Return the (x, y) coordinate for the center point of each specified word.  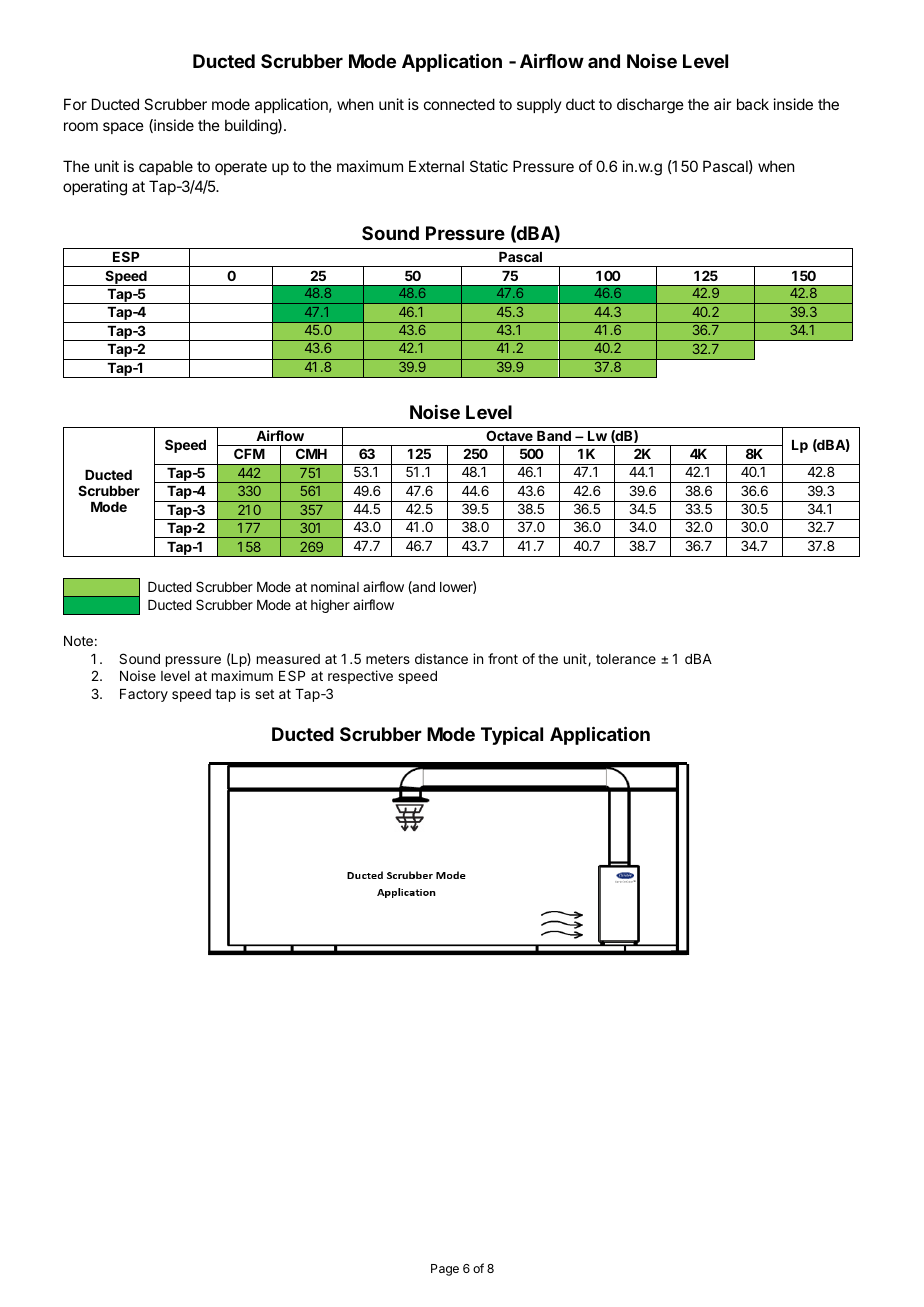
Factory (144, 695)
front (503, 658)
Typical (512, 736)
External (436, 166)
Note (78, 641)
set (264, 694)
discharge (650, 106)
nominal (335, 586)
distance (441, 658)
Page (445, 1270)
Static (489, 166)
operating (95, 188)
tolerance (626, 659)
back (753, 104)
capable (166, 167)
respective (360, 677)
